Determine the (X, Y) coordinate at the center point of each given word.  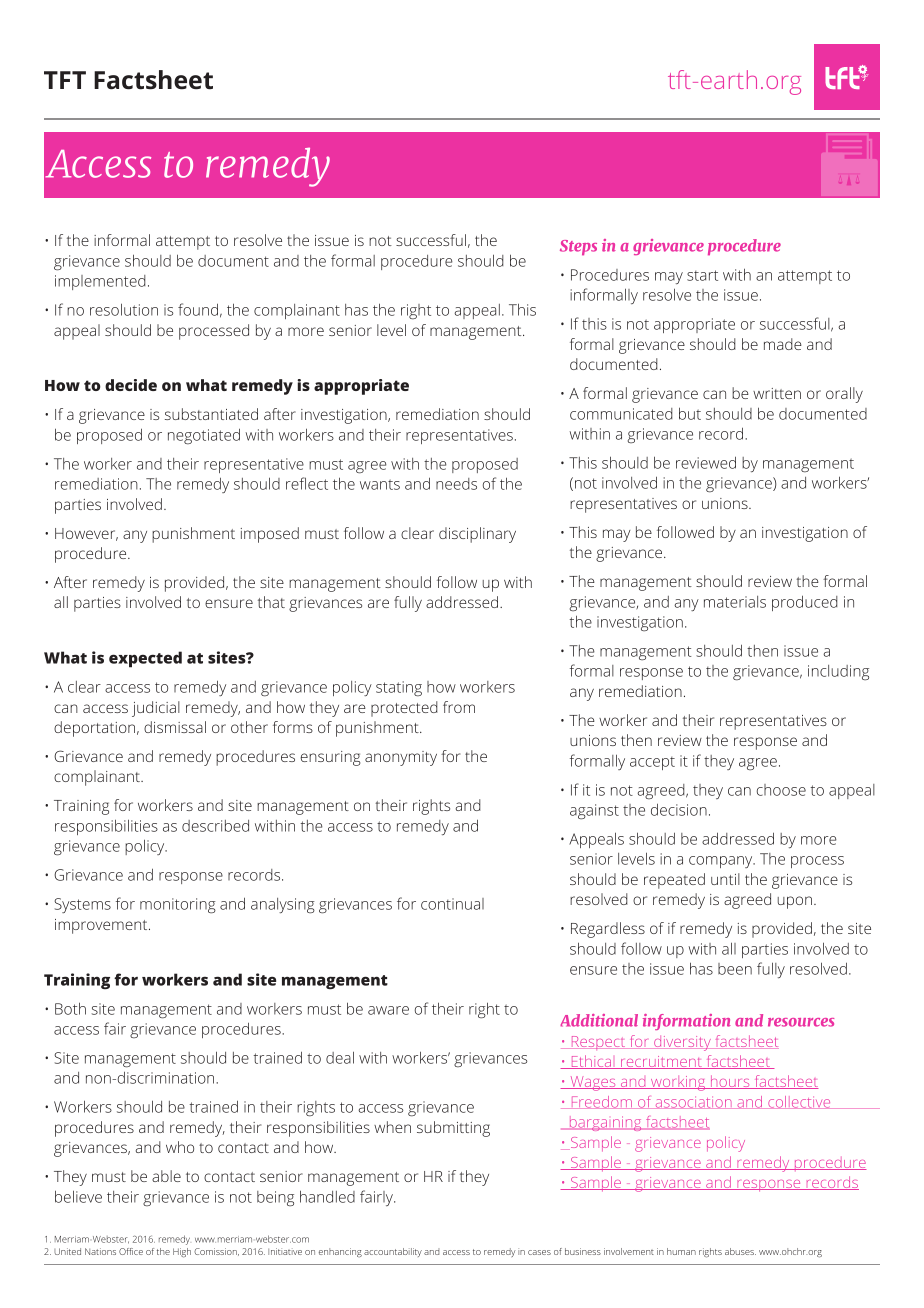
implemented (100, 282)
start (702, 275)
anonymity (401, 758)
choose (781, 790)
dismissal (175, 727)
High (182, 1253)
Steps (578, 247)
